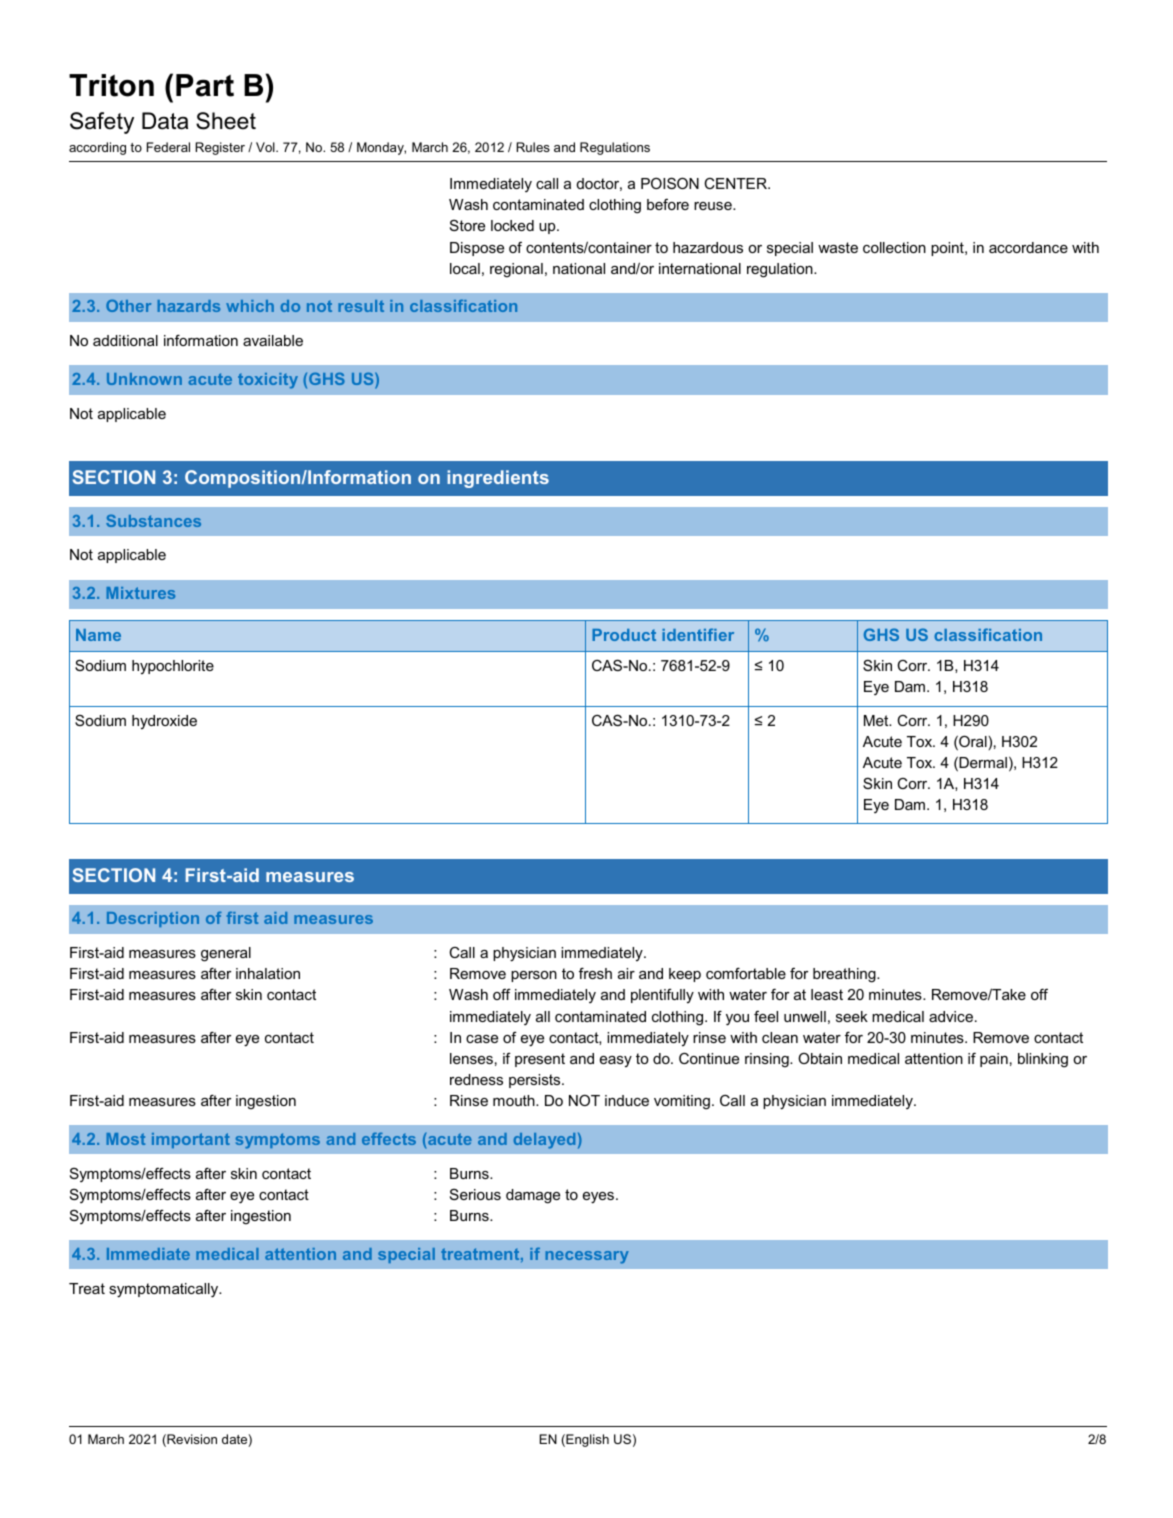 The width and height of the screenshot is (1173, 1518). I want to click on Product, so click(624, 635).
